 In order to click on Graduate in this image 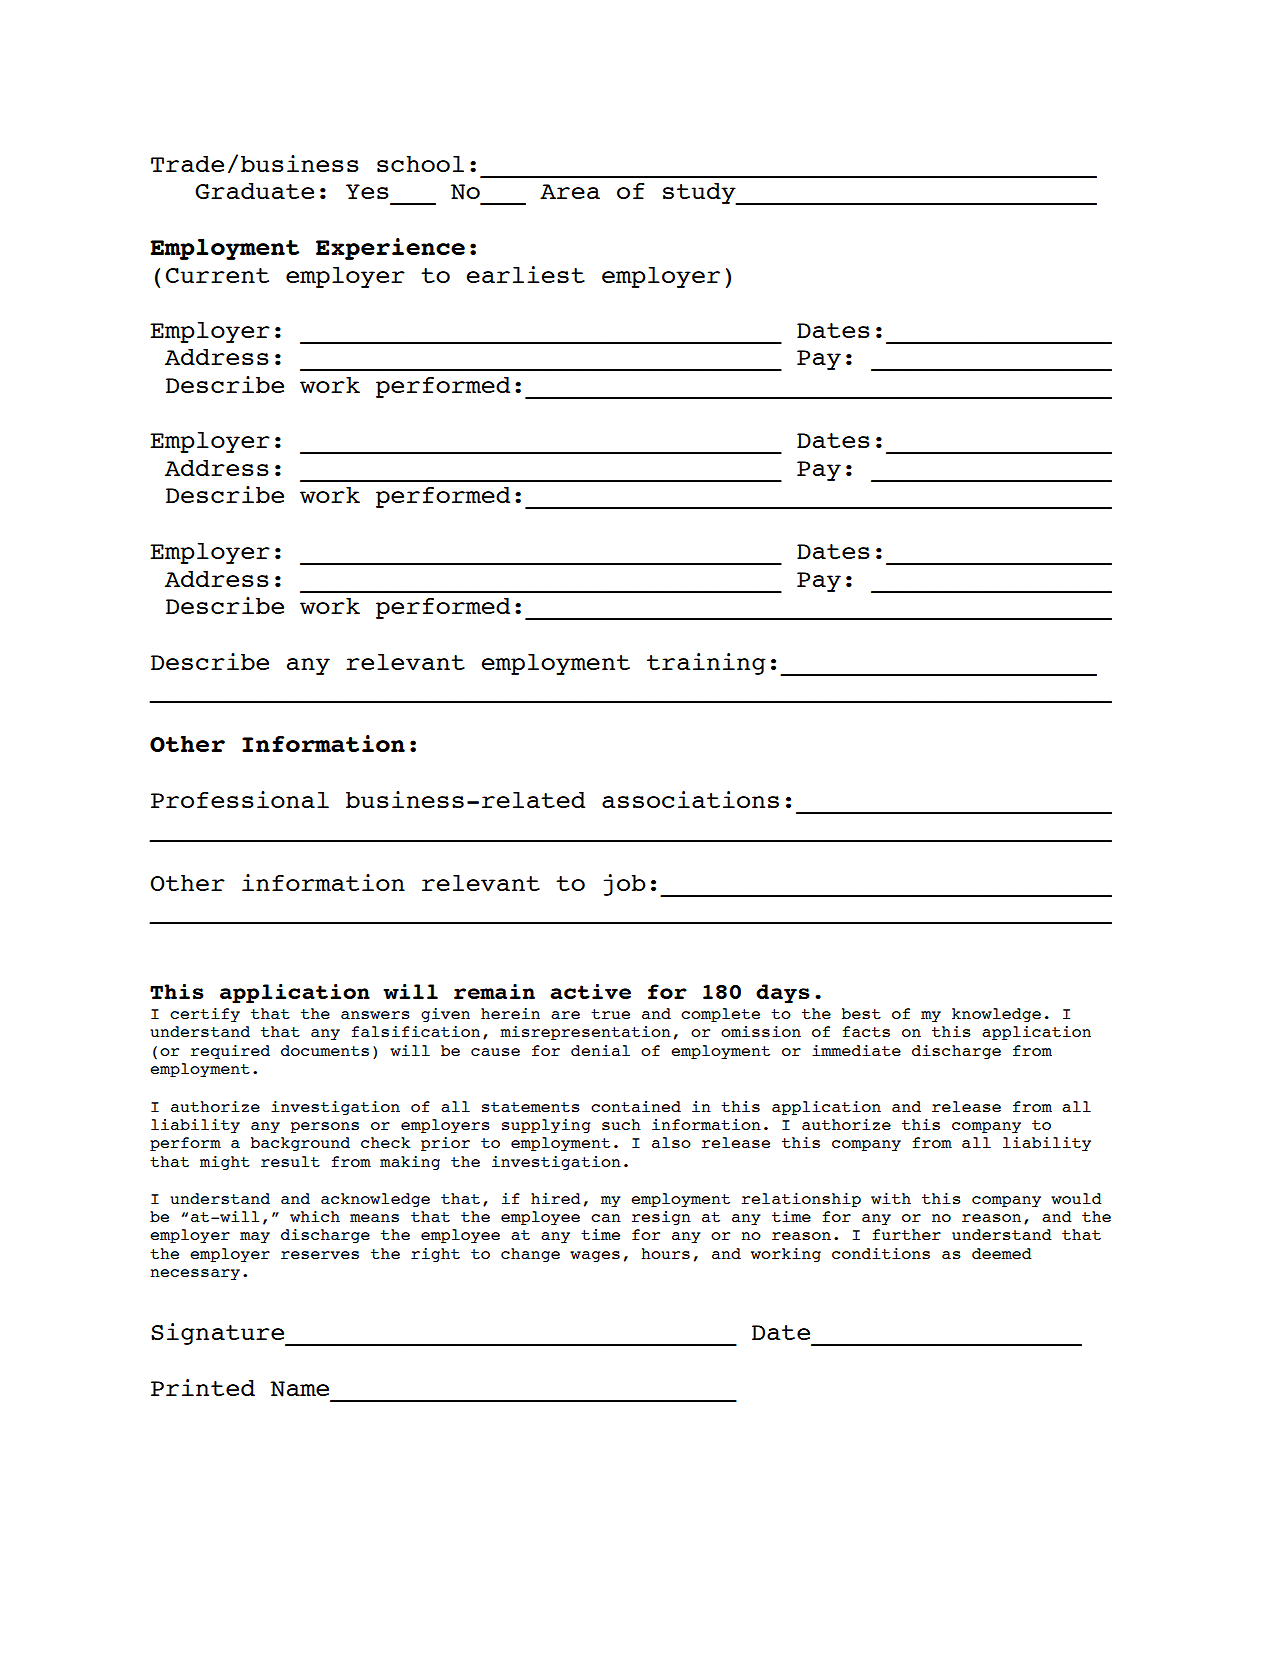, I will do `click(254, 191)`.
